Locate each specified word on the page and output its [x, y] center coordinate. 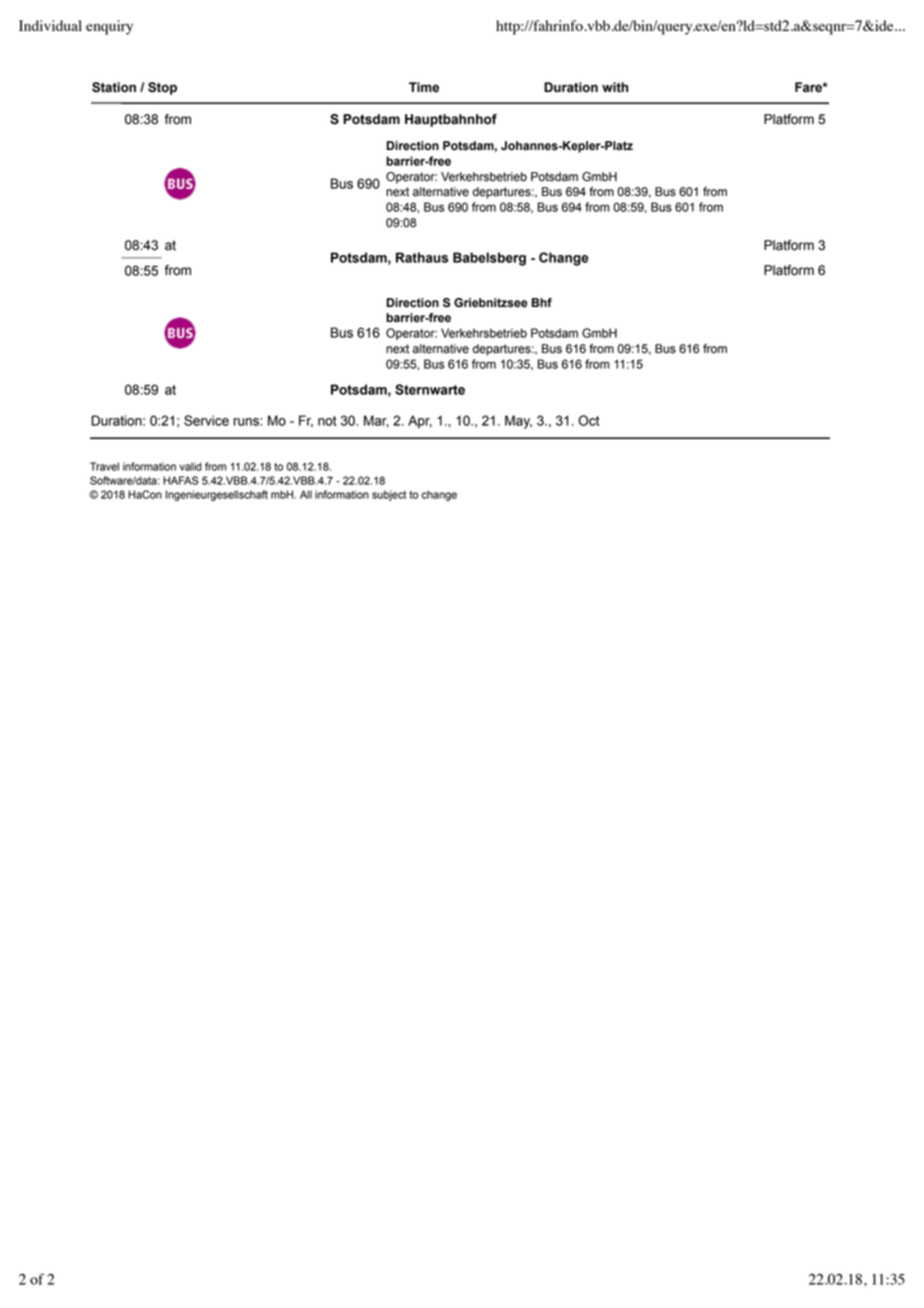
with [615, 87]
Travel [104, 466]
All [306, 494]
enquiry [109, 27]
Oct [589, 420]
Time [424, 87]
